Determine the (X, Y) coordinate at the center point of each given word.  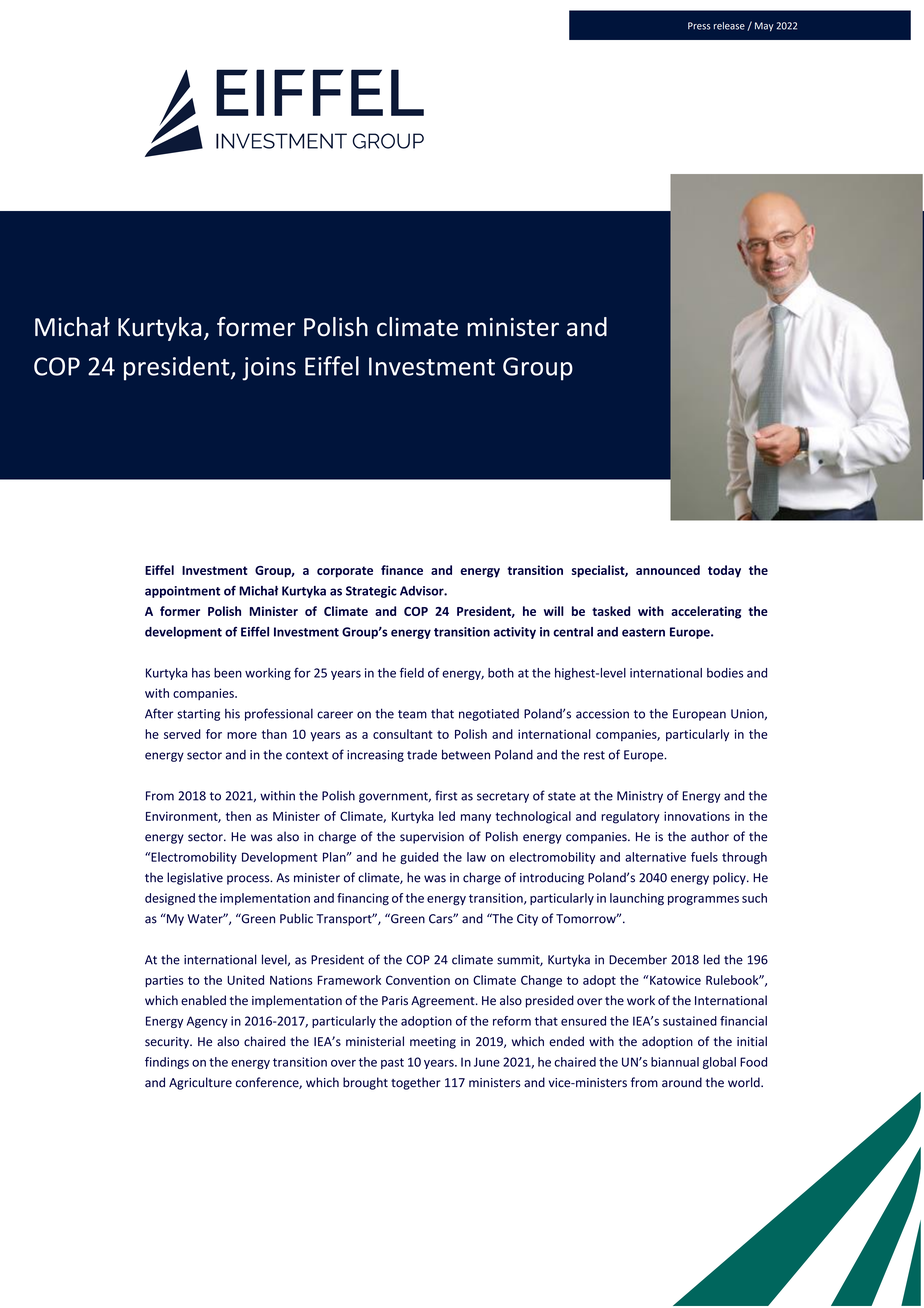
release (729, 26)
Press (699, 26)
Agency (207, 1022)
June (487, 1062)
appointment (182, 592)
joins (269, 369)
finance (402, 570)
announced (668, 570)
